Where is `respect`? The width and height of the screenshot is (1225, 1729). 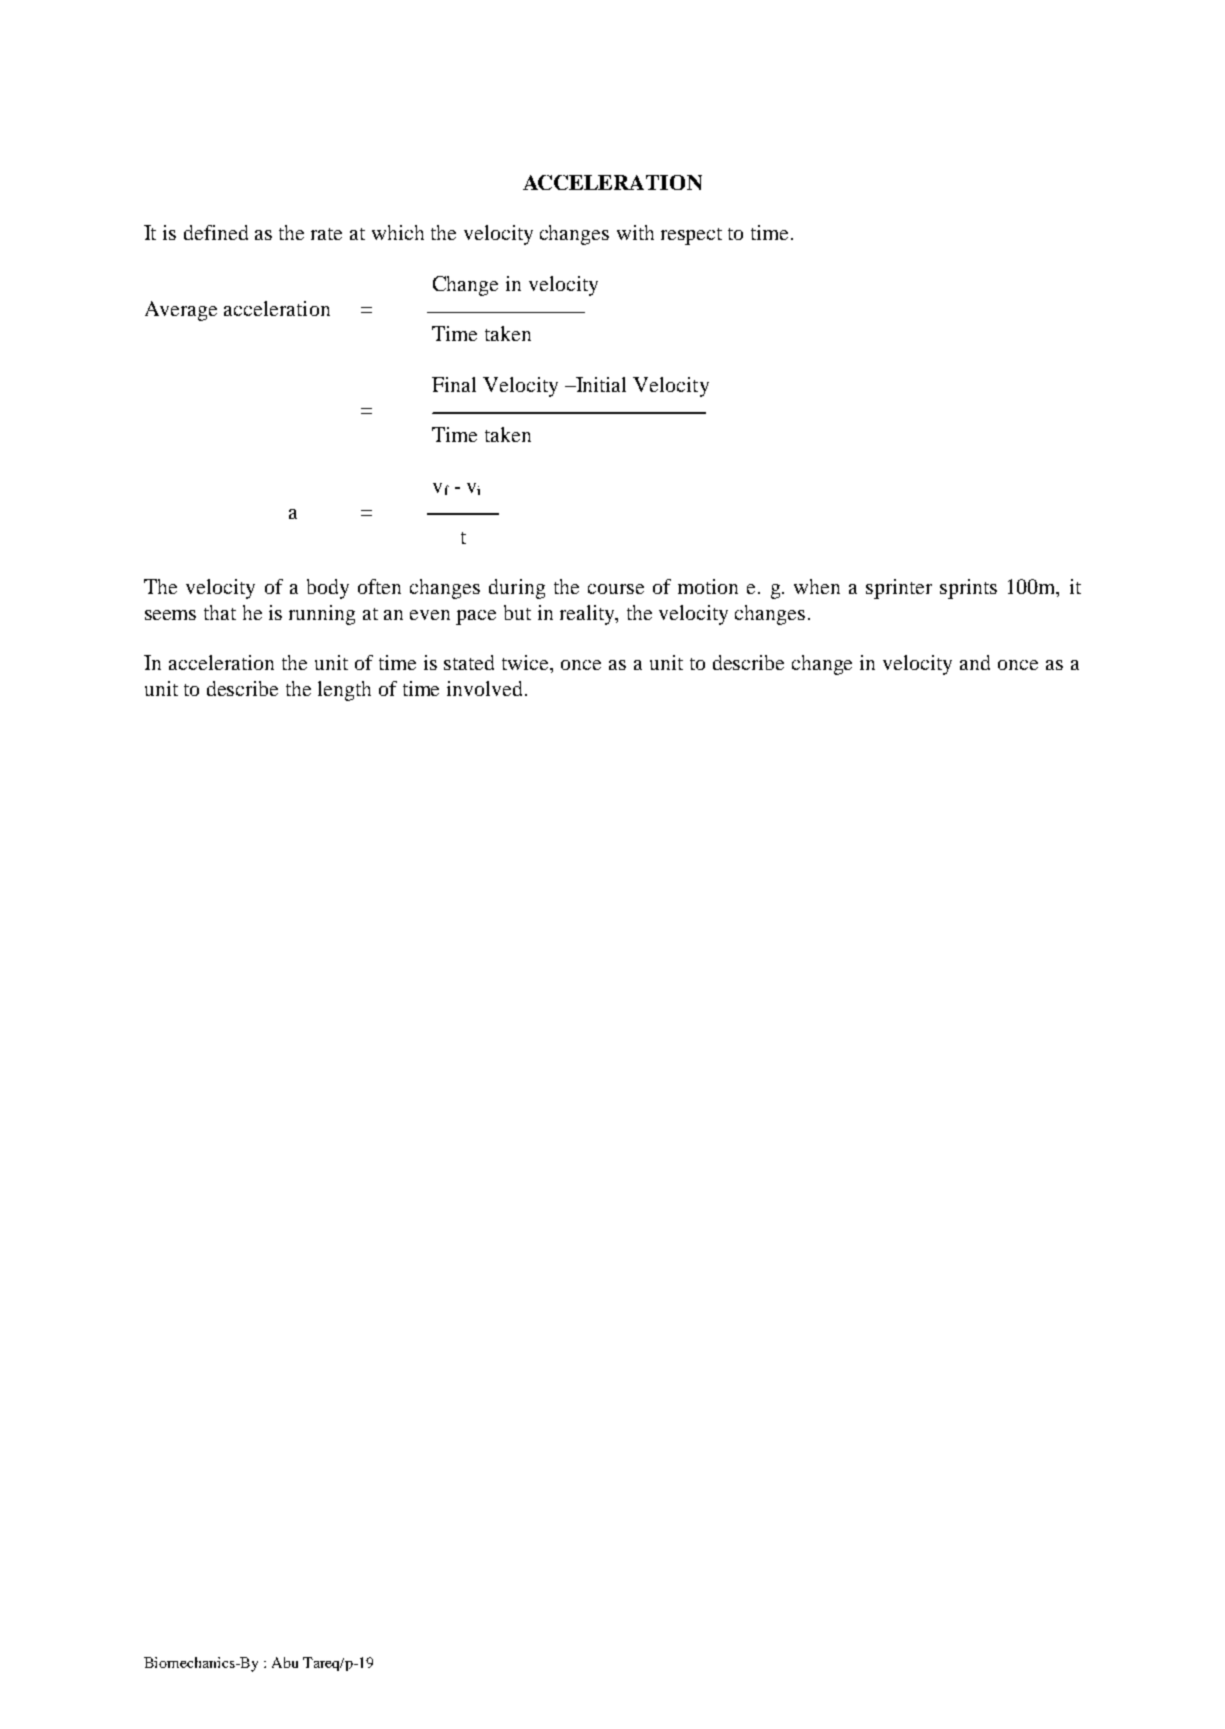
respect is located at coordinates (691, 236).
